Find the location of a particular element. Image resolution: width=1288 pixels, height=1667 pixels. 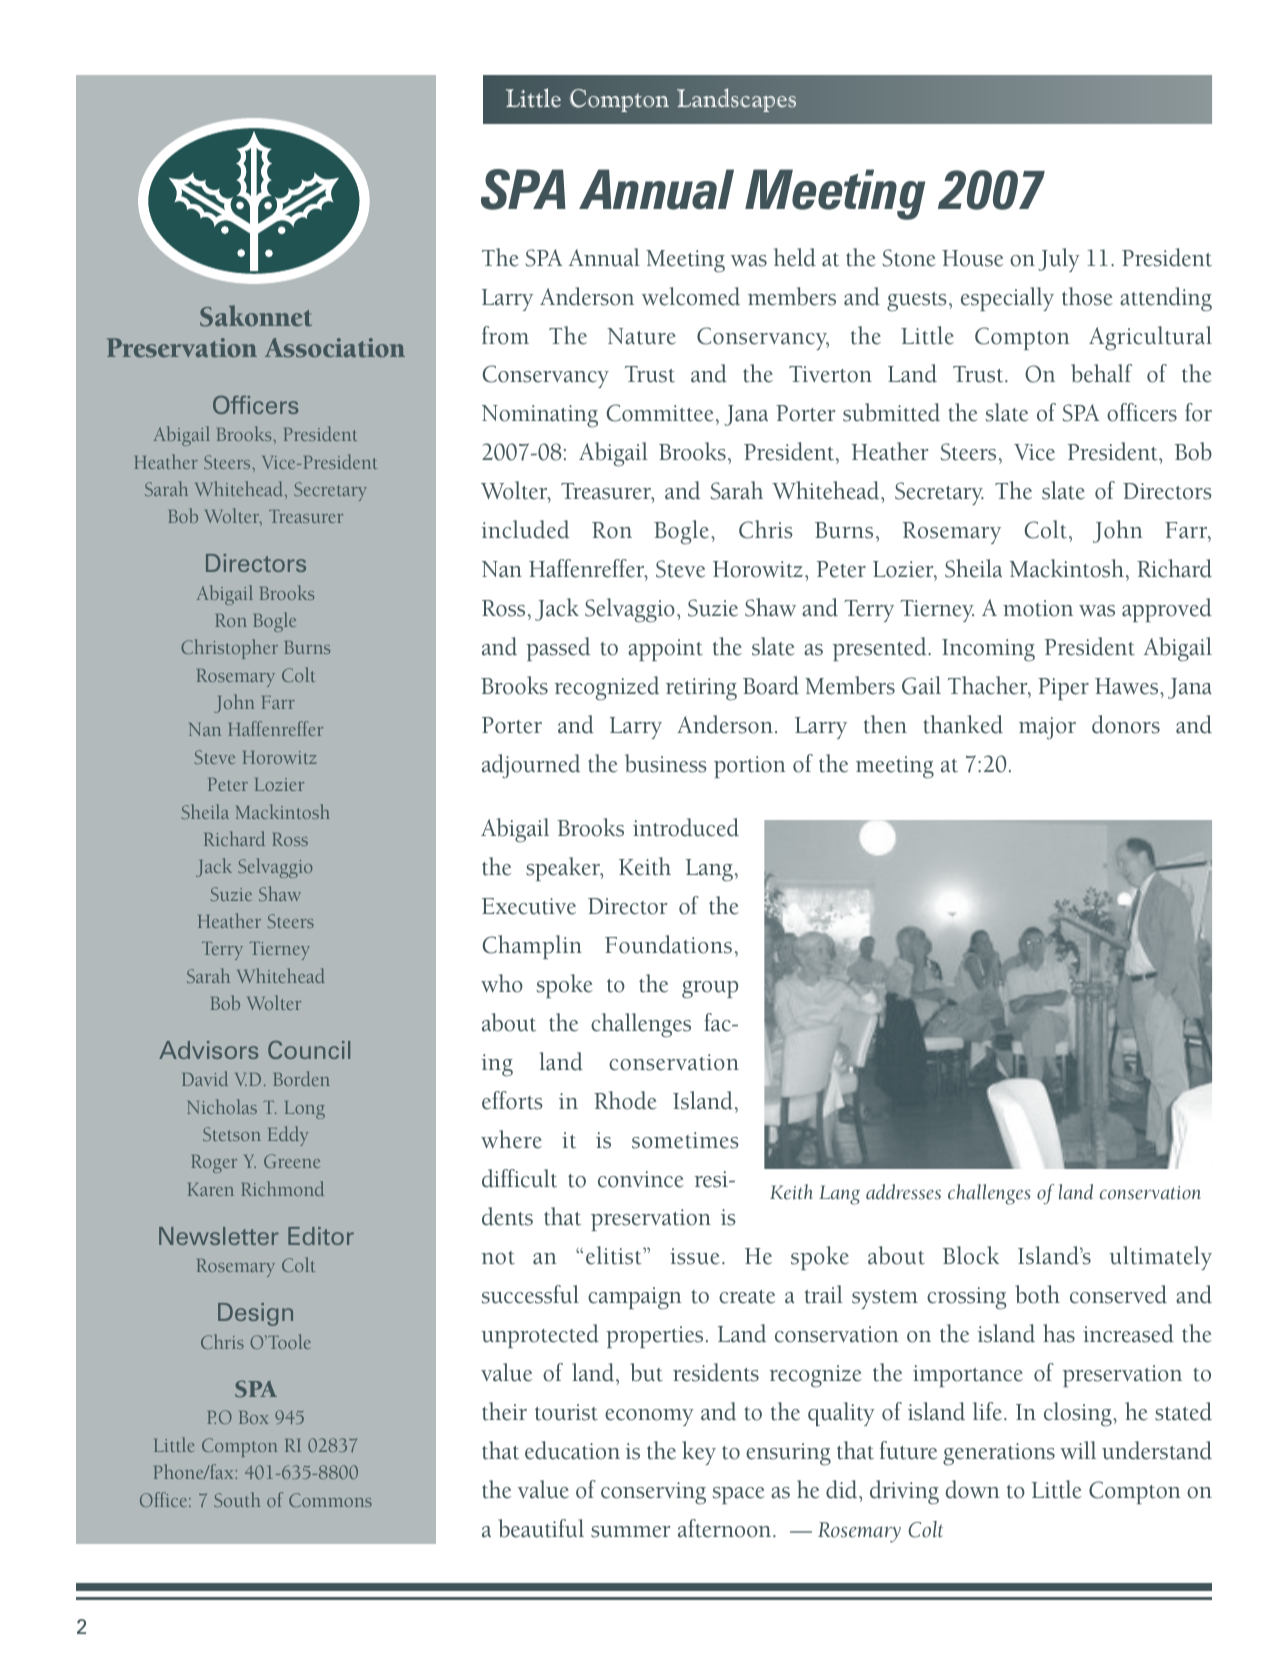

passed is located at coordinates (558, 649).
